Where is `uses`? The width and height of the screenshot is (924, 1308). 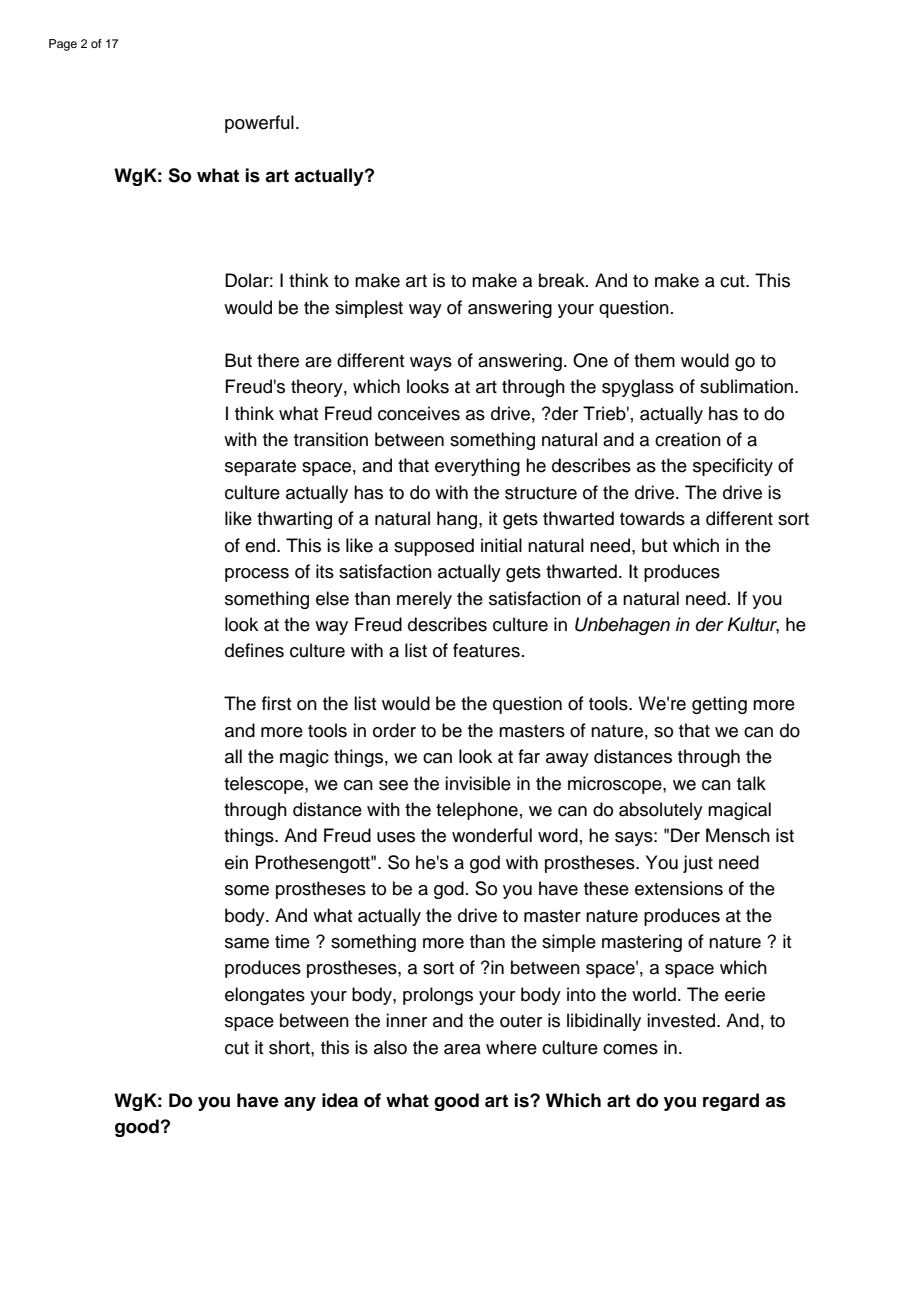
uses is located at coordinates (396, 837).
